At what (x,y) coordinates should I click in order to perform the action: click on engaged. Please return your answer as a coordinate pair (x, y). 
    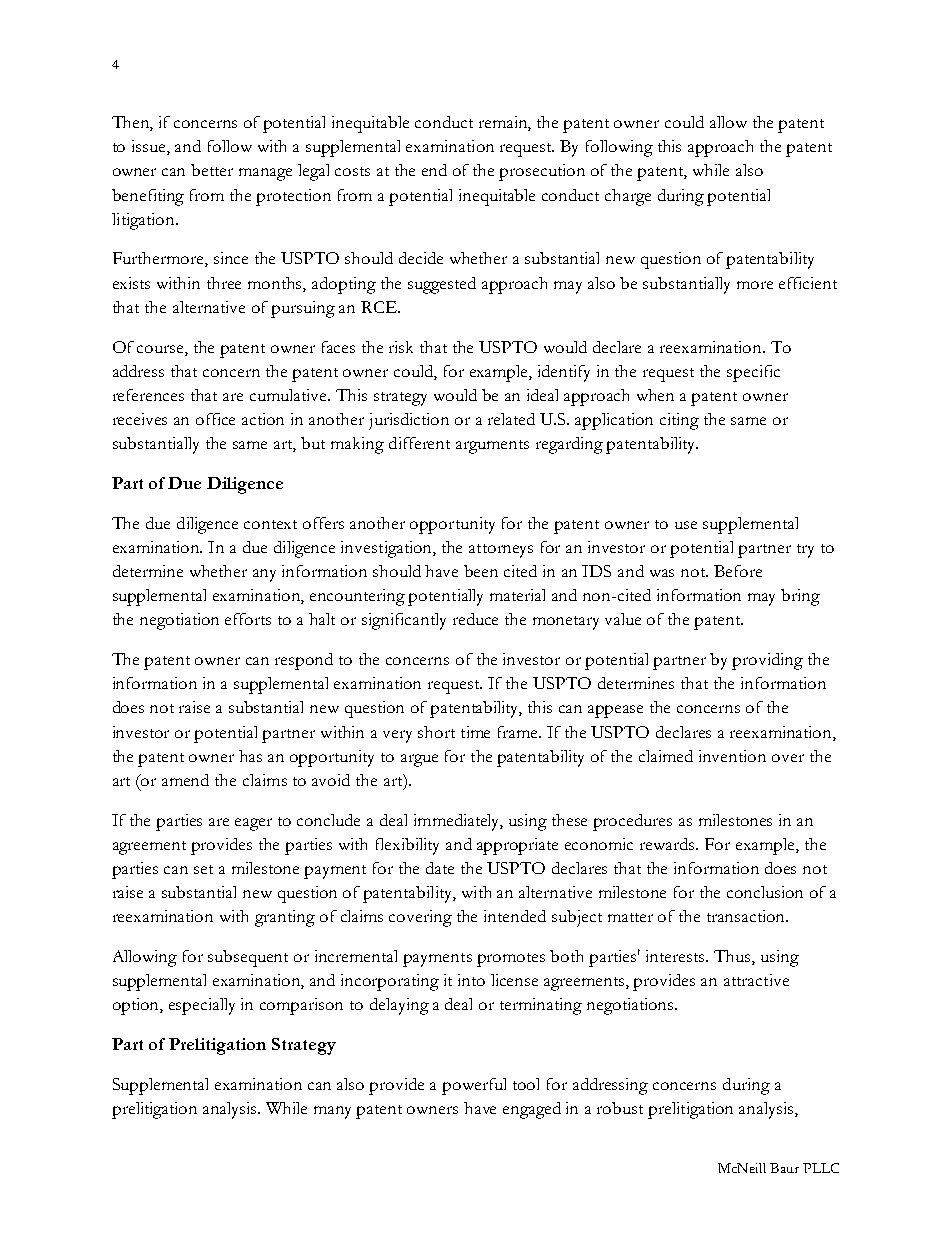
    Looking at the image, I should click on (532, 1110).
